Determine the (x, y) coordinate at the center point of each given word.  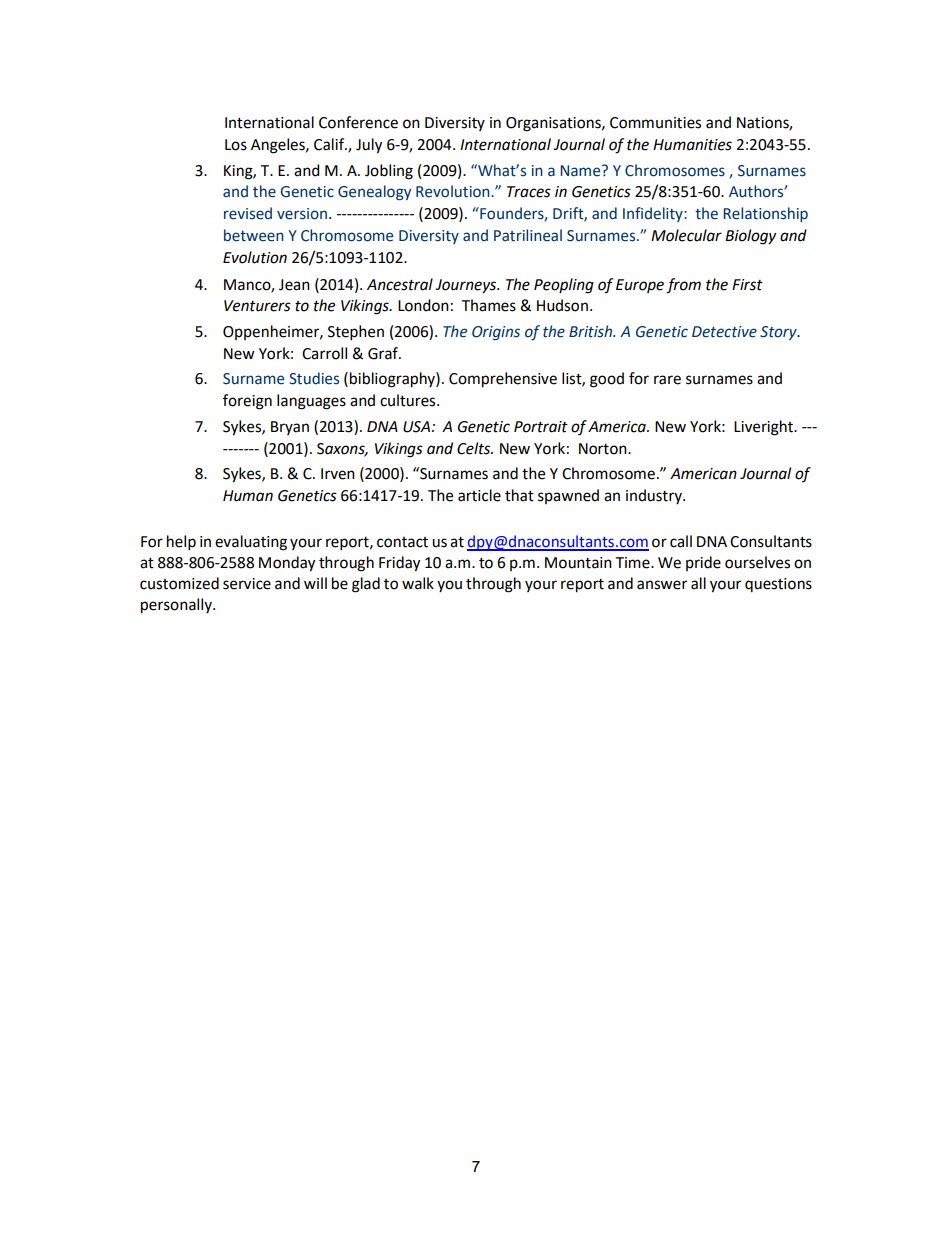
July (369, 146)
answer (662, 585)
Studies (314, 378)
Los (236, 145)
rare (667, 380)
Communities (655, 123)
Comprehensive (503, 380)
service (247, 584)
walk (418, 583)
